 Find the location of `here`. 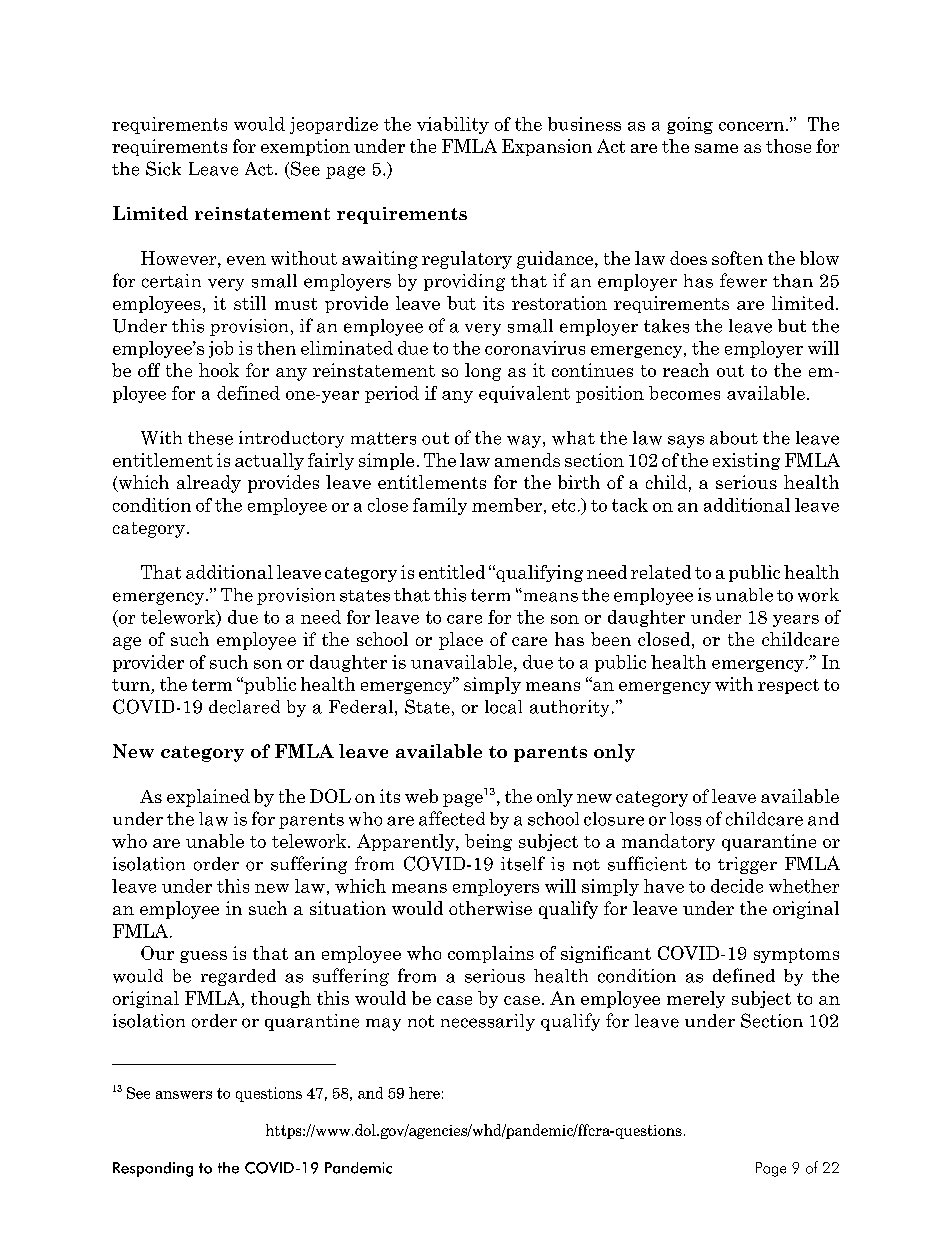

here is located at coordinates (424, 1093).
